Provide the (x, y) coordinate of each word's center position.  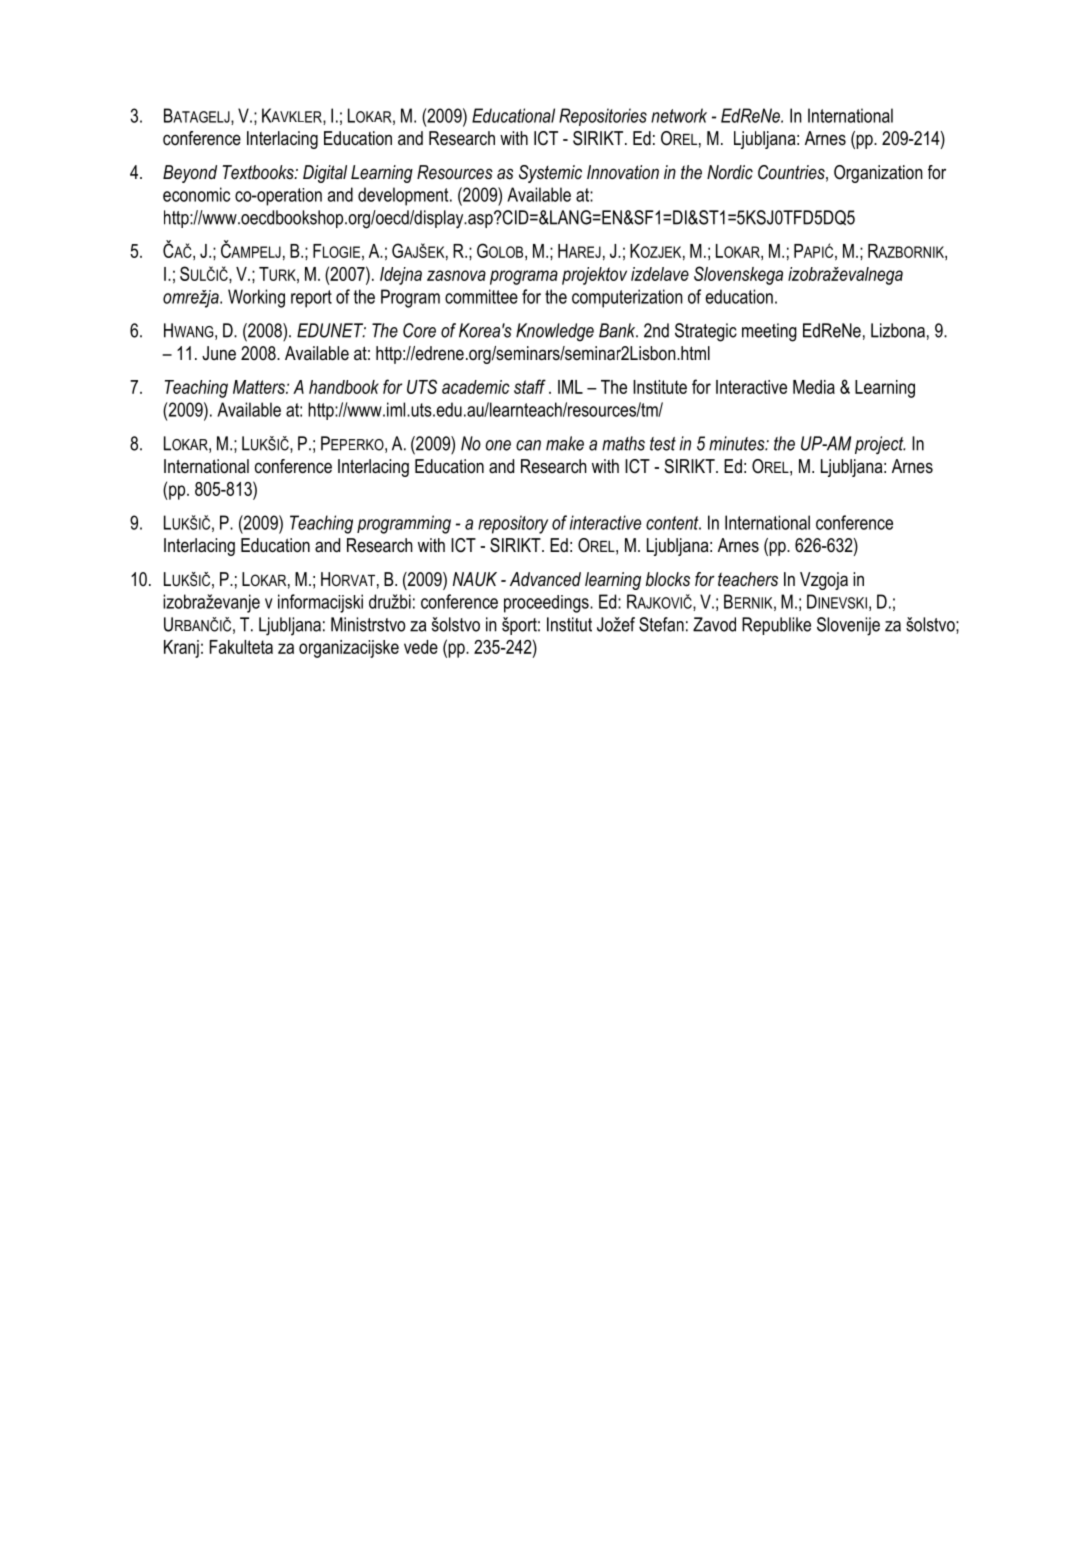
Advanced (545, 579)
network (679, 115)
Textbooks (259, 172)
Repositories (603, 117)
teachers (748, 579)
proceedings (547, 604)
